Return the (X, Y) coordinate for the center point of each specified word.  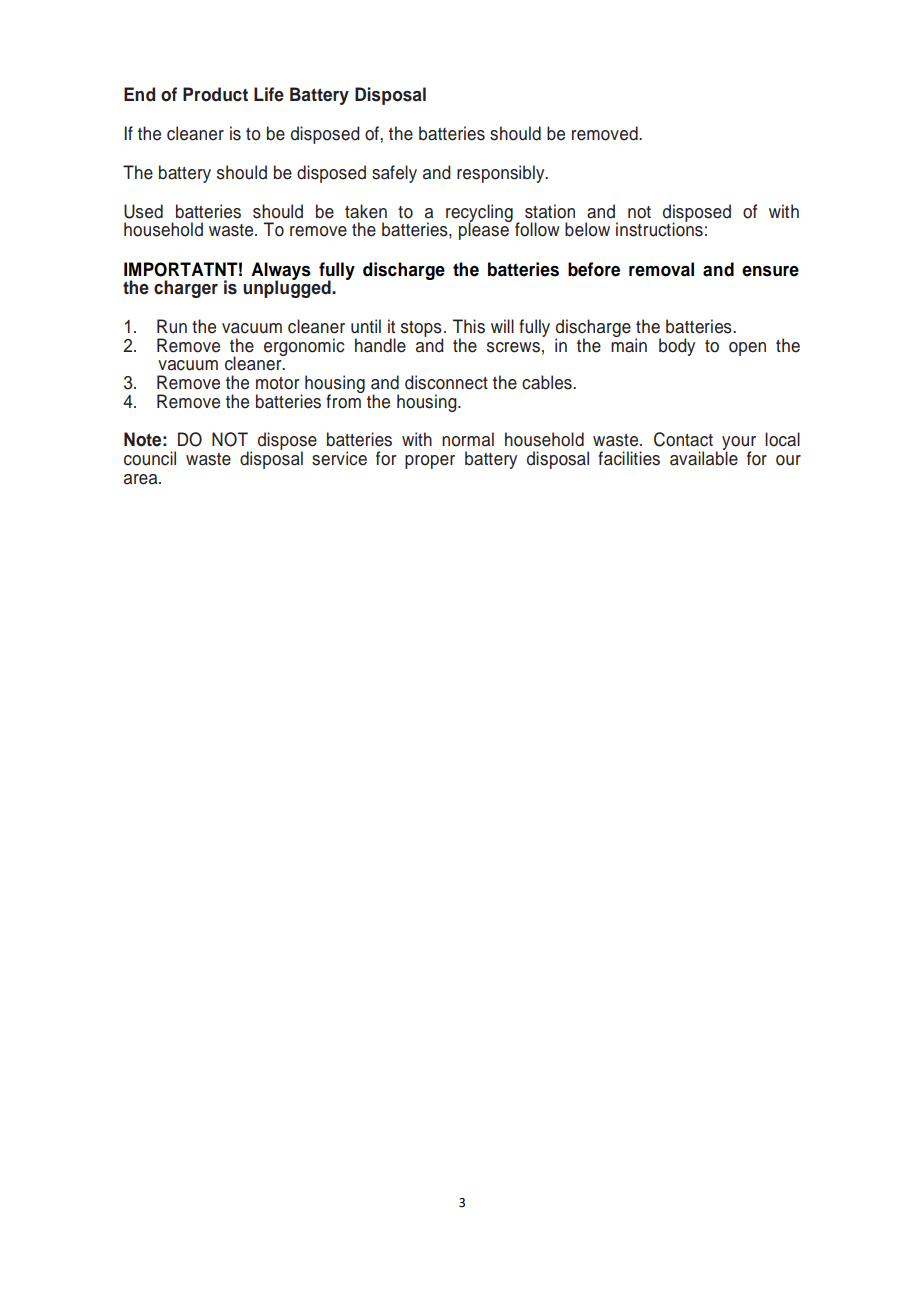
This (469, 326)
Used (143, 211)
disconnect (446, 382)
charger (186, 289)
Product (215, 94)
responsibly (502, 174)
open (747, 349)
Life (269, 94)
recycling (479, 214)
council (150, 458)
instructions (659, 229)
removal (661, 269)
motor (278, 383)
